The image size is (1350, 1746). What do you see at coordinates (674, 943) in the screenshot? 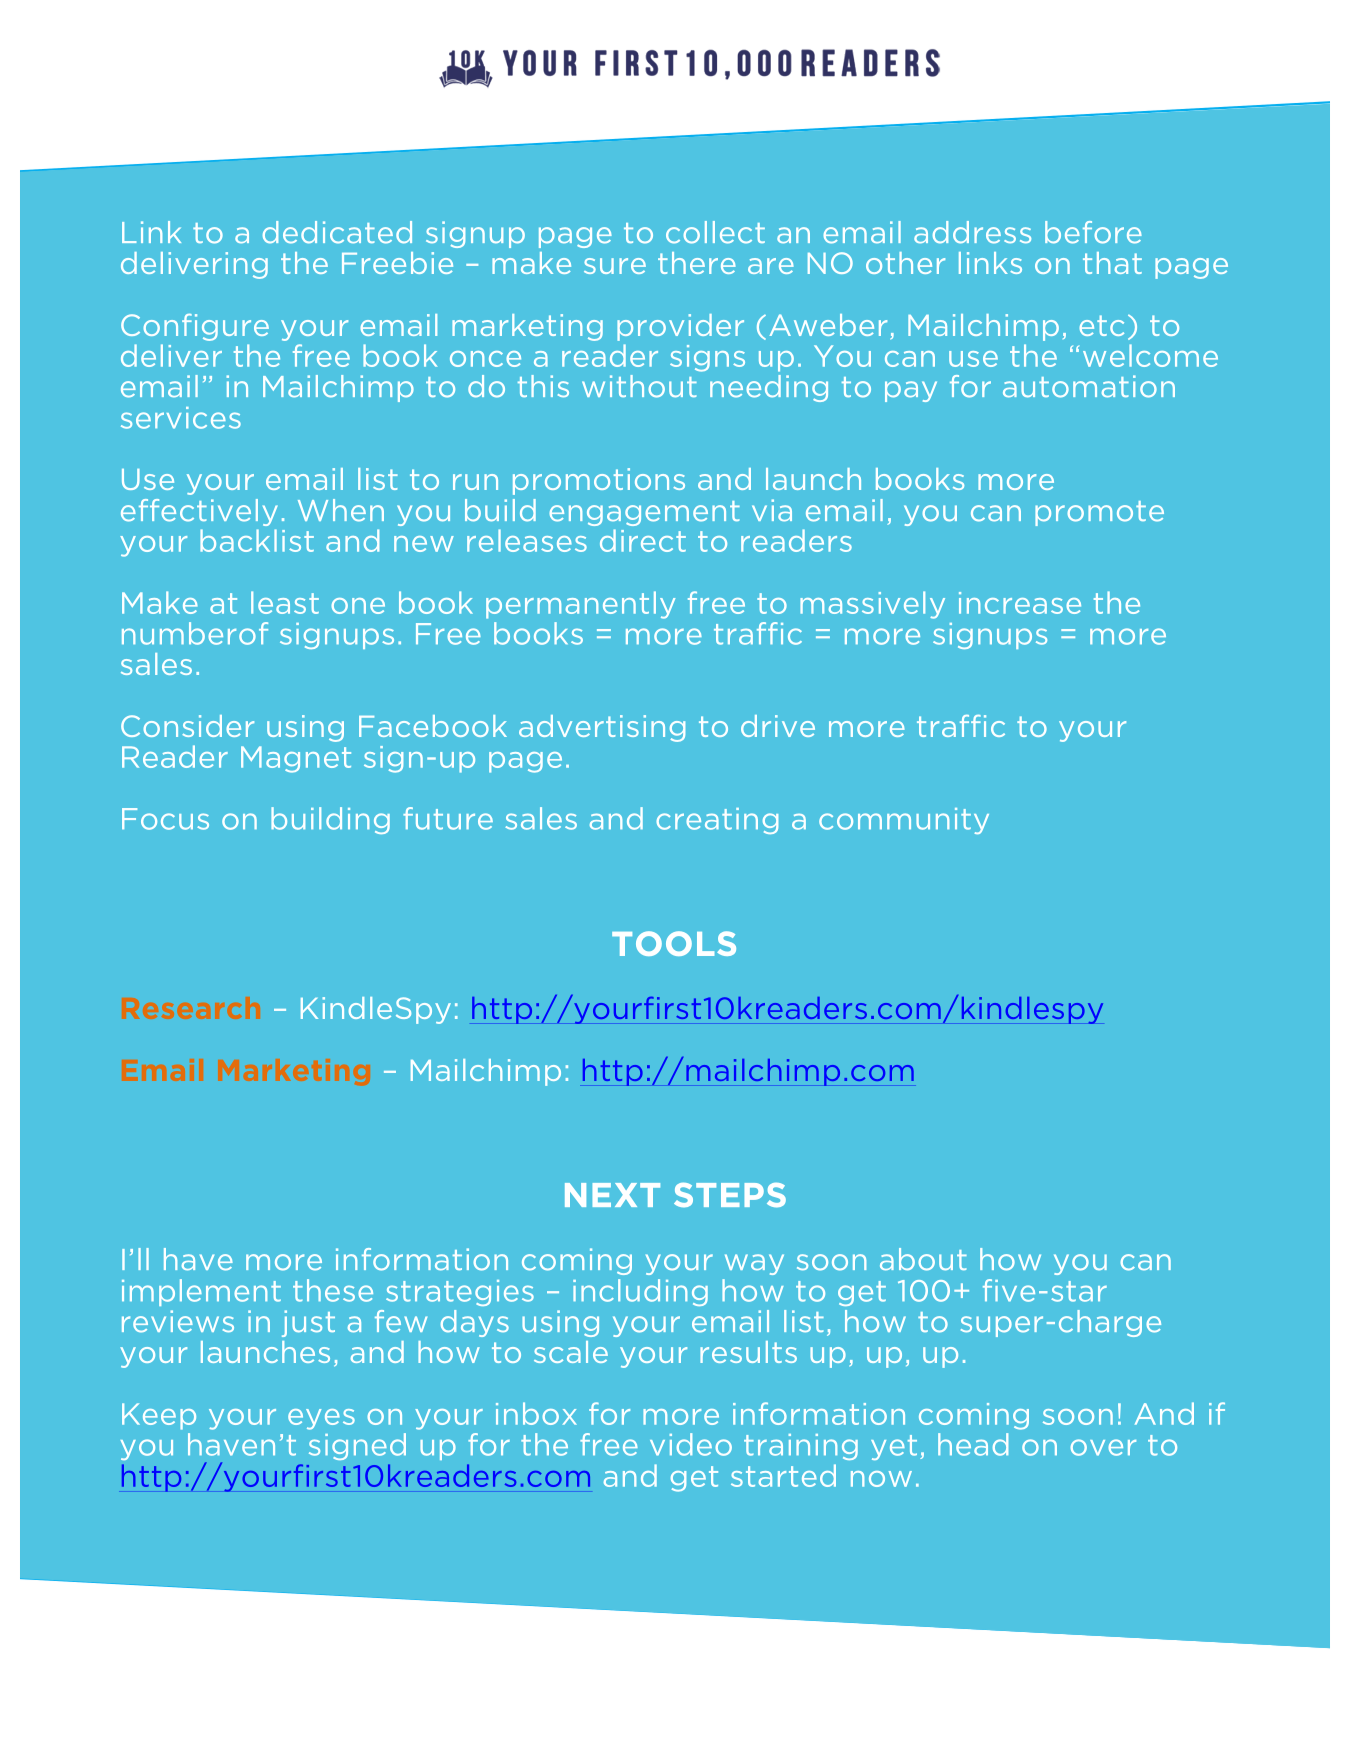
I see `TOOLS` at bounding box center [674, 943].
